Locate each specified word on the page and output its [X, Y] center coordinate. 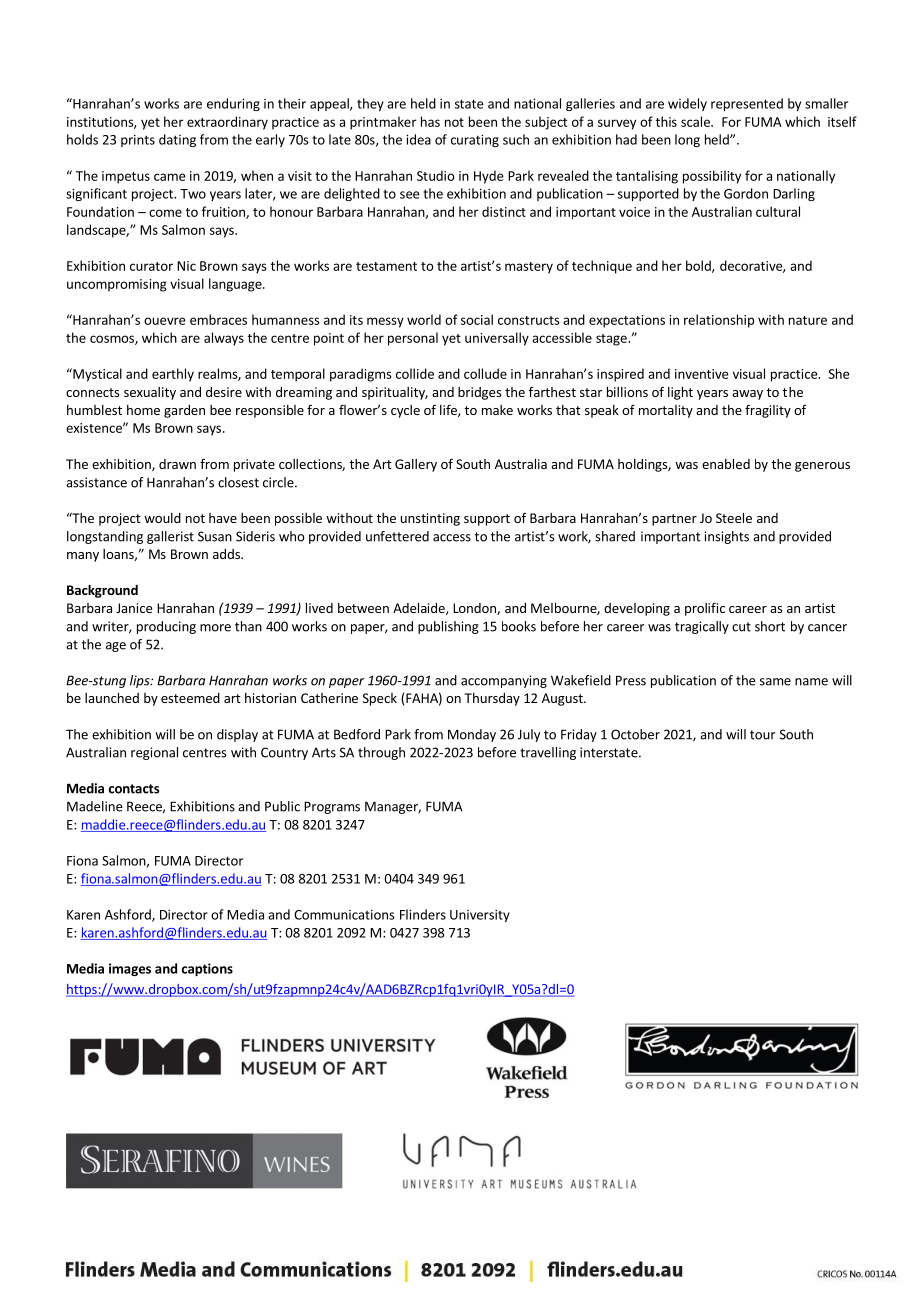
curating [475, 141]
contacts [133, 789]
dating [177, 140]
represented [747, 104]
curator [151, 266]
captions [207, 969]
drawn [177, 464]
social [477, 319]
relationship [719, 321]
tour [762, 735]
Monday [472, 735]
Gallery [416, 465]
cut [741, 627]
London [475, 609]
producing [166, 627]
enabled [726, 464]
